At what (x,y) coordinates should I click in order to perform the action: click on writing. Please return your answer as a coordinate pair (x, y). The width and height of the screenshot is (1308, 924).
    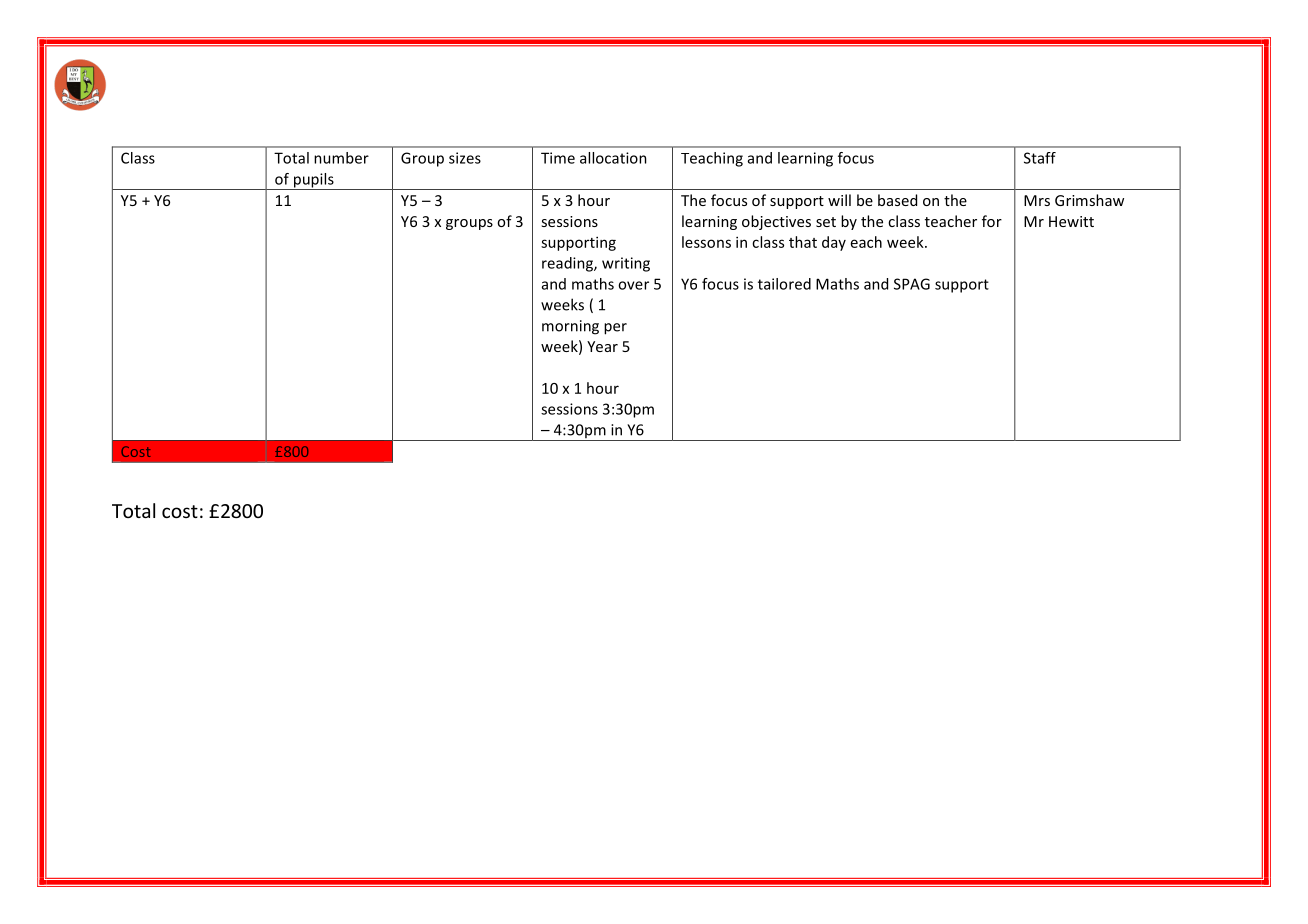
    Looking at the image, I should click on (626, 264).
